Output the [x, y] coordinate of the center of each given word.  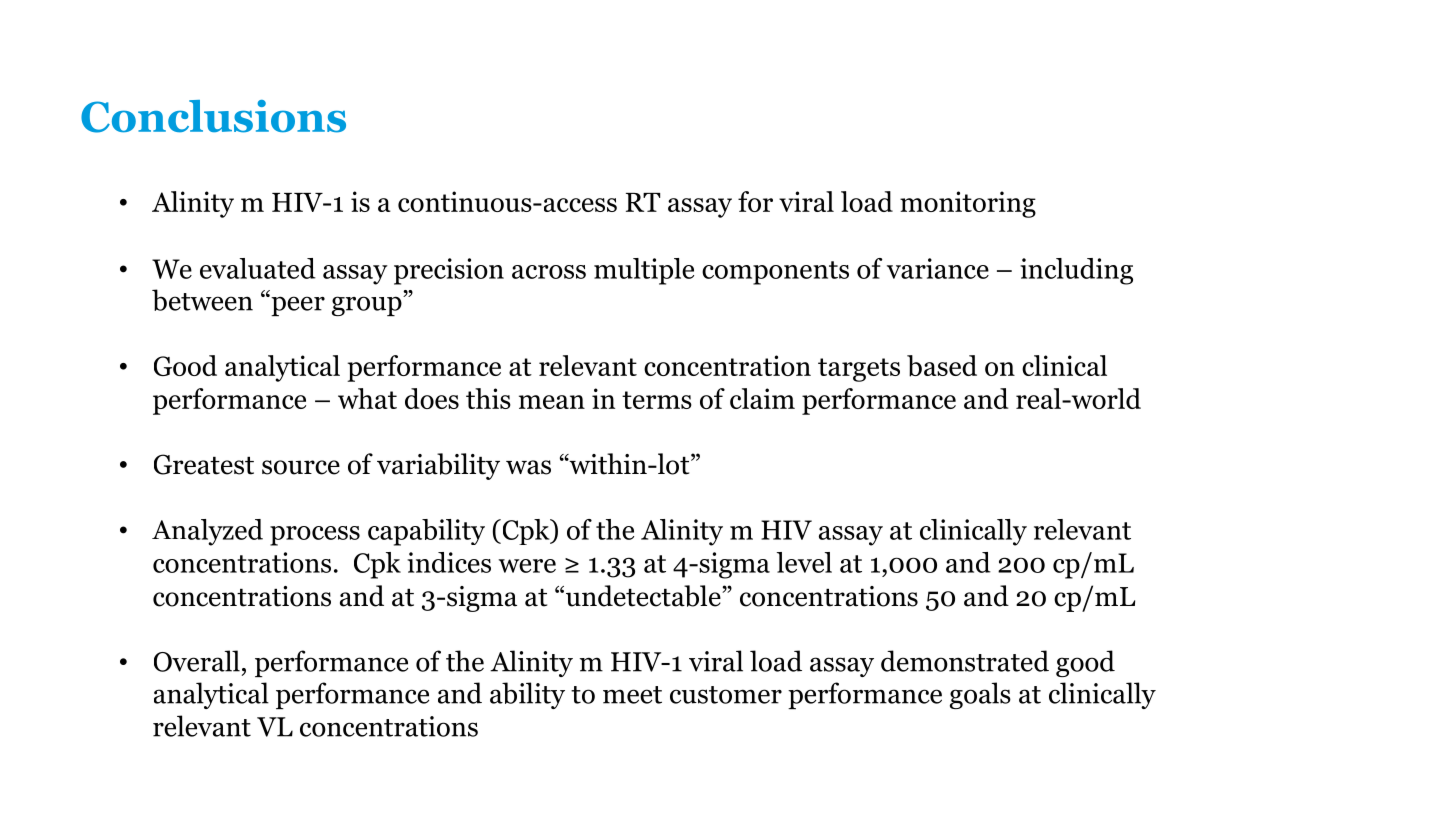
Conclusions [213, 116]
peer [297, 305]
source [301, 467]
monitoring [968, 204]
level [804, 562]
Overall [197, 661]
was [528, 467]
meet [632, 695]
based [942, 366]
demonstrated [965, 661]
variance [938, 268]
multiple [644, 271]
